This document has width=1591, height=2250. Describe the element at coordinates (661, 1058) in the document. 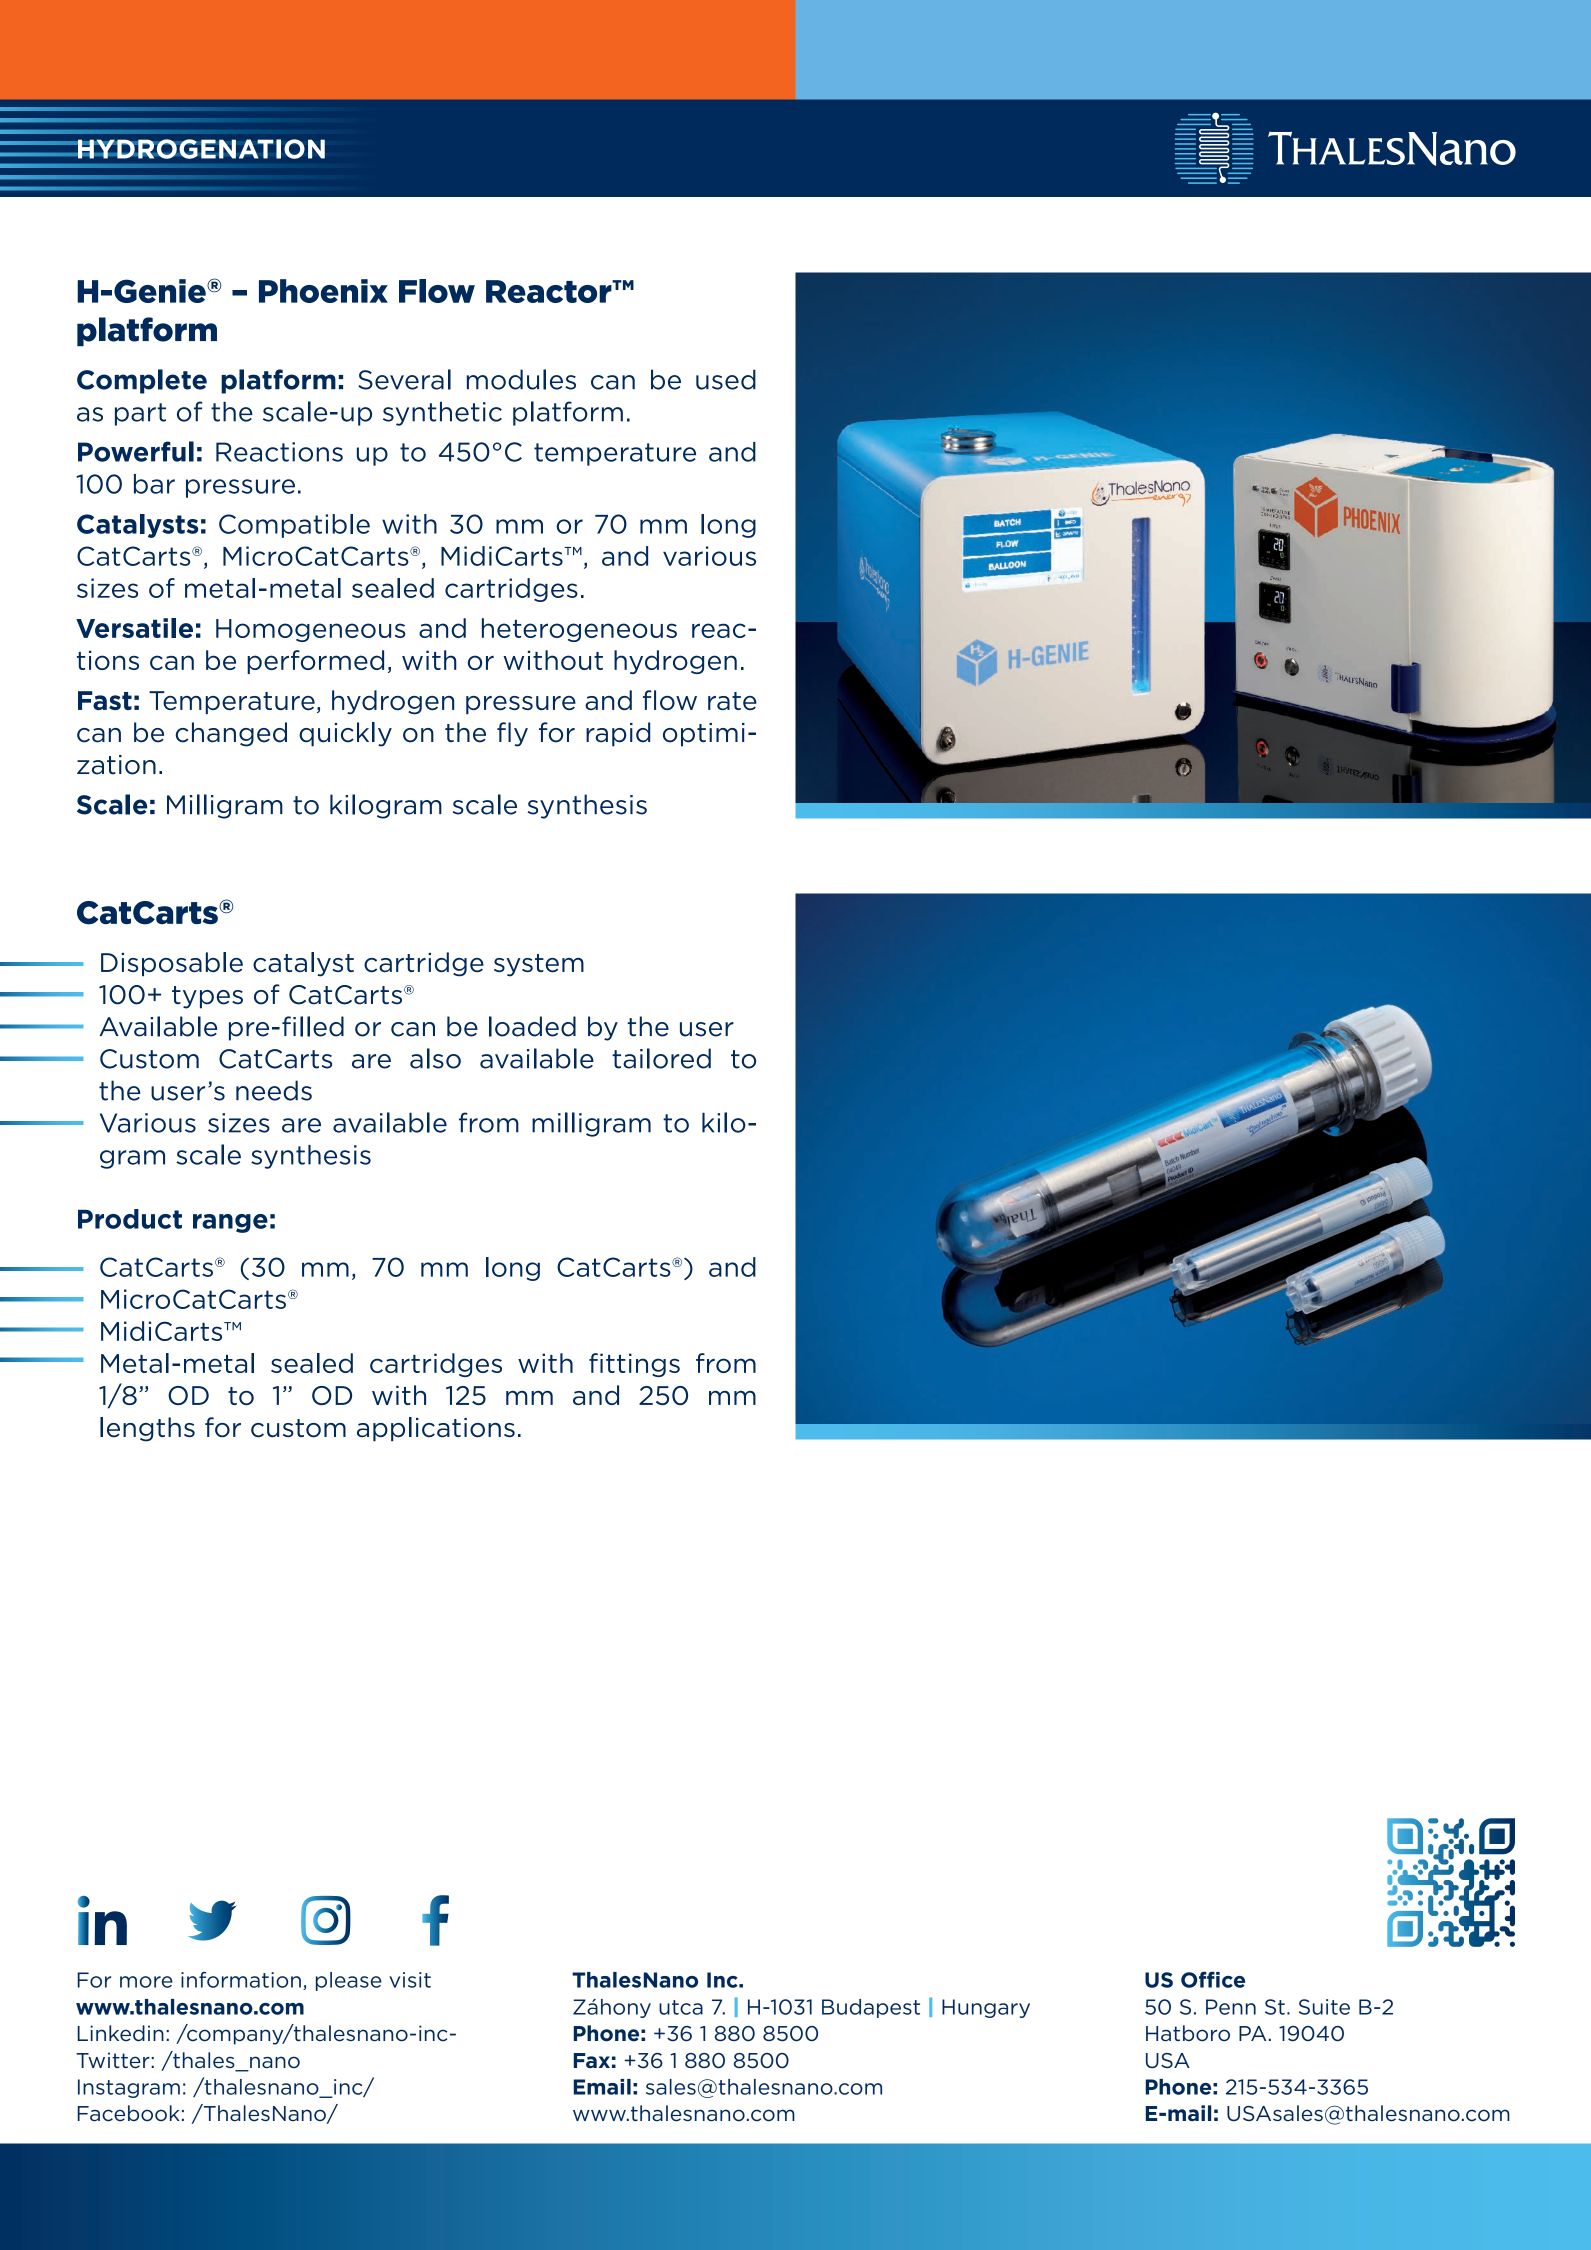

I see `tailored` at that location.
